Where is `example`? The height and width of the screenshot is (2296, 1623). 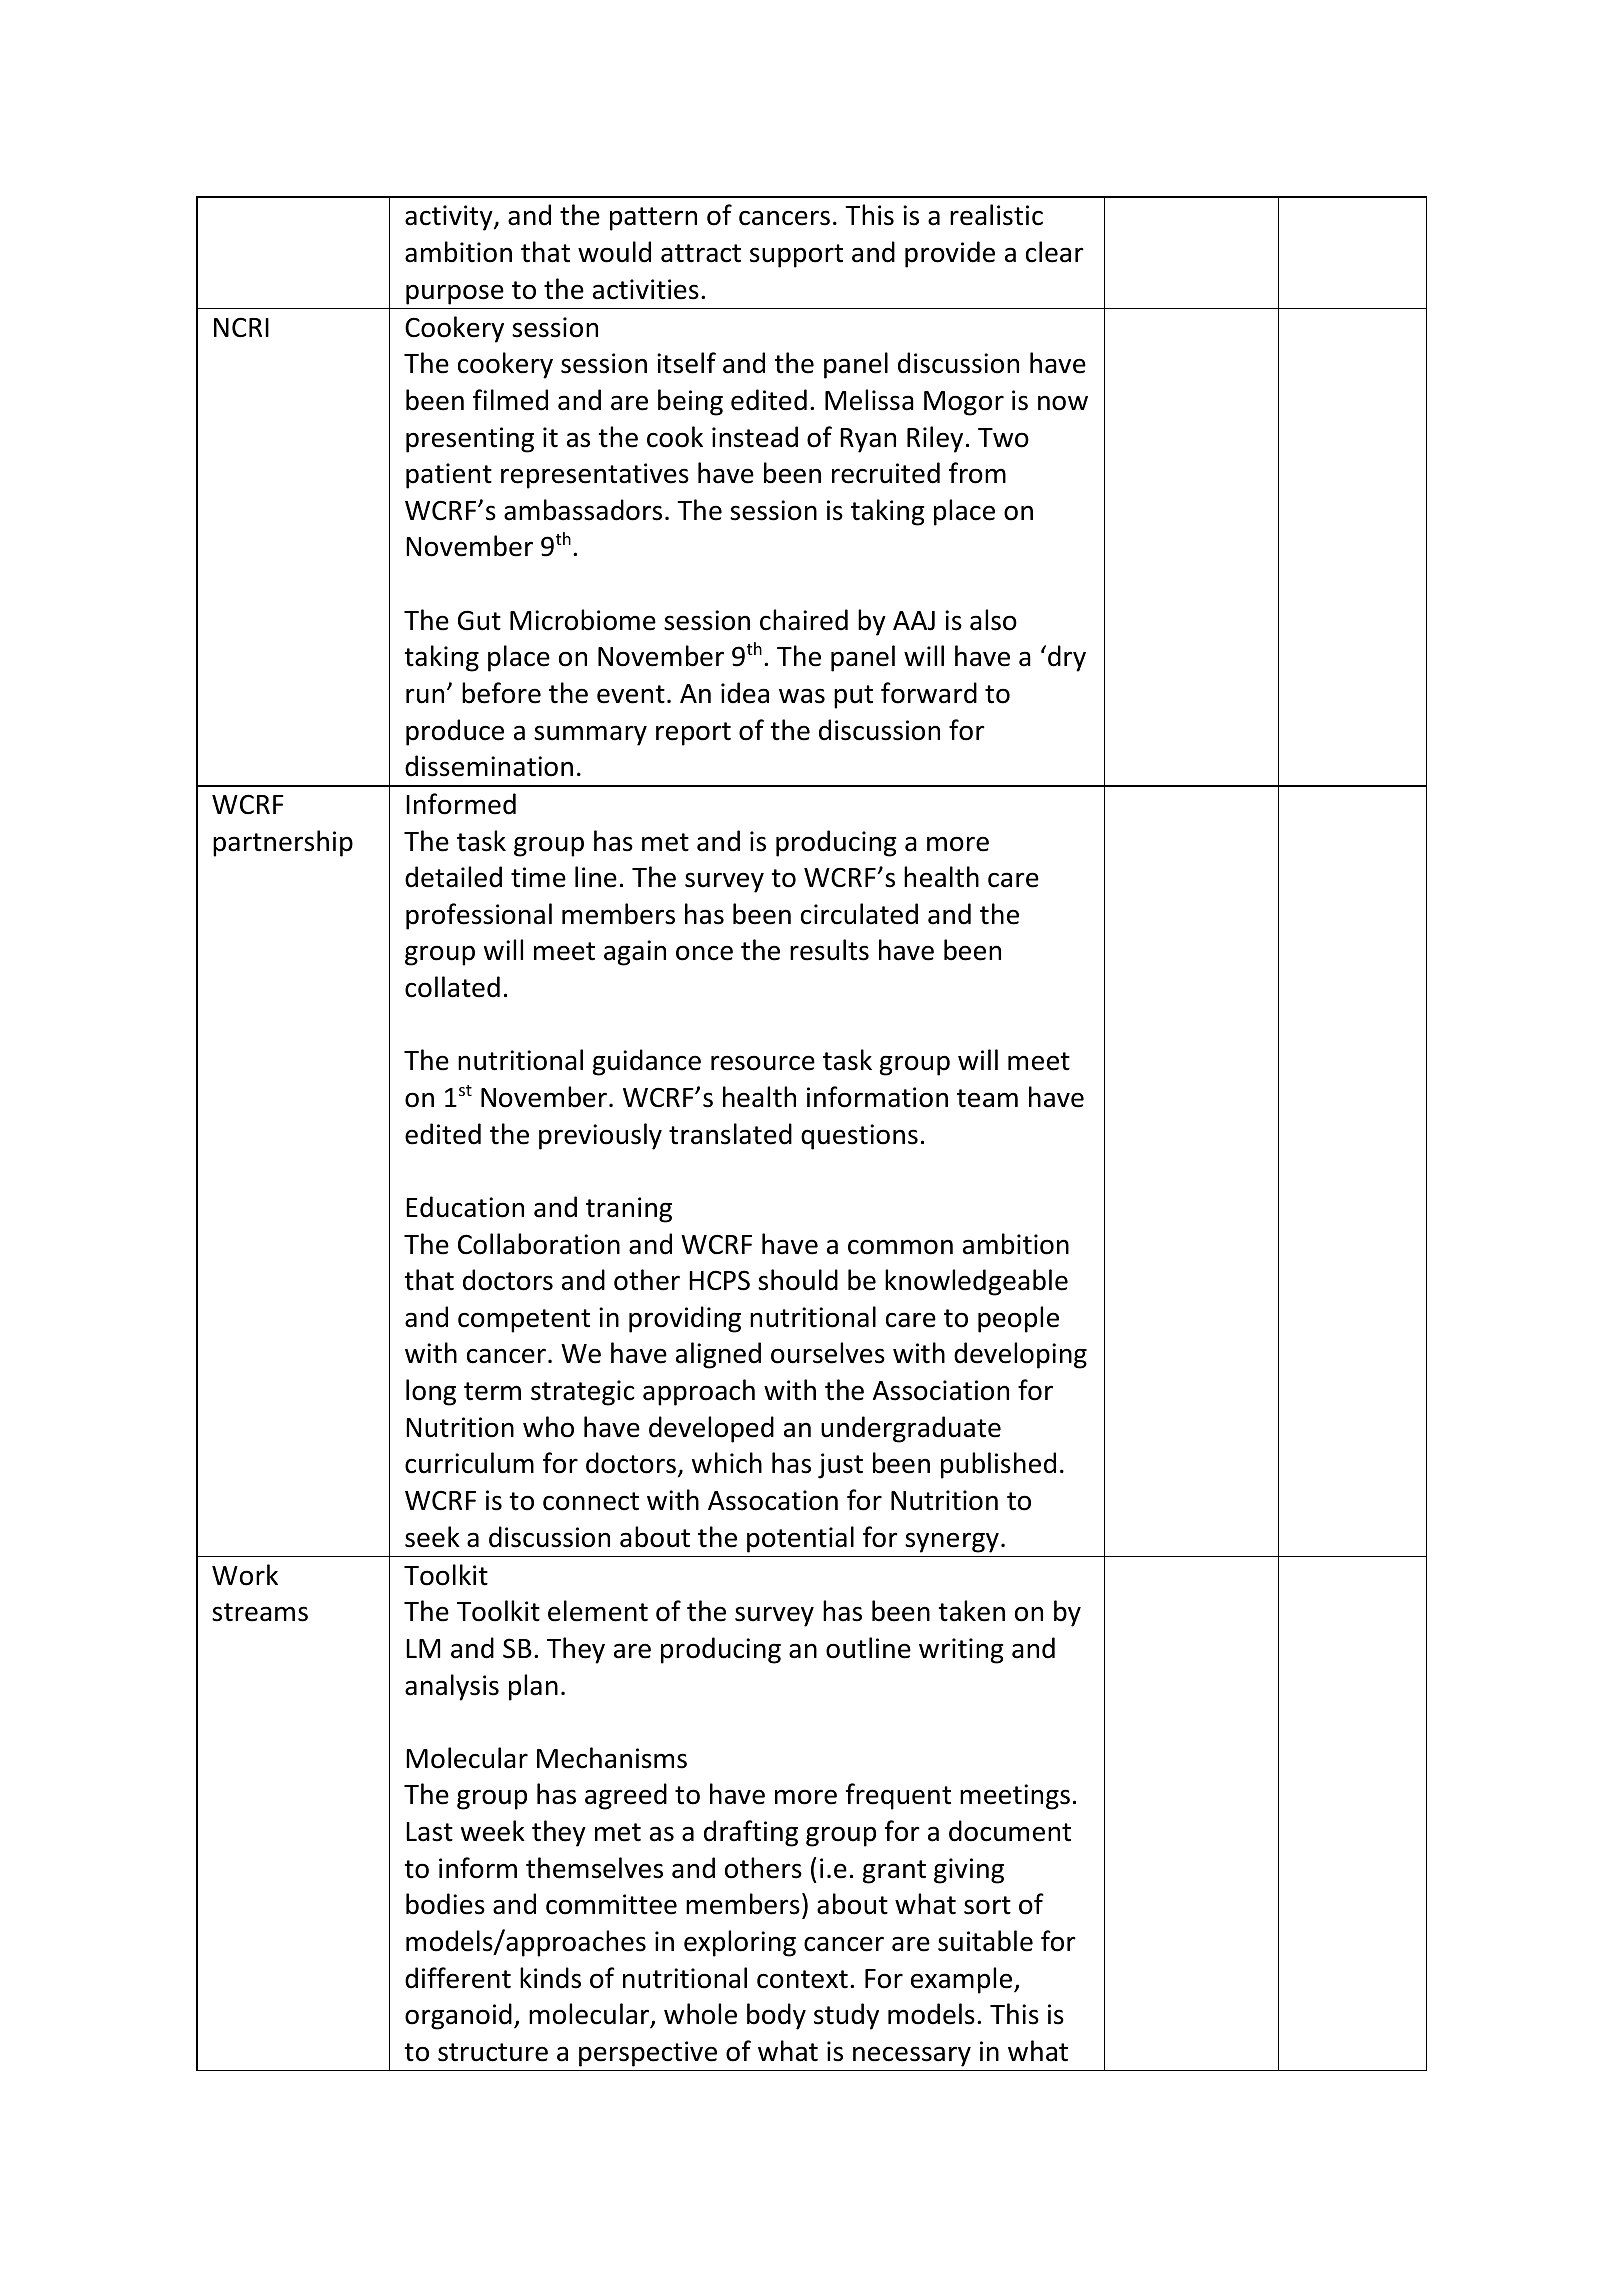 example is located at coordinates (963, 1980).
